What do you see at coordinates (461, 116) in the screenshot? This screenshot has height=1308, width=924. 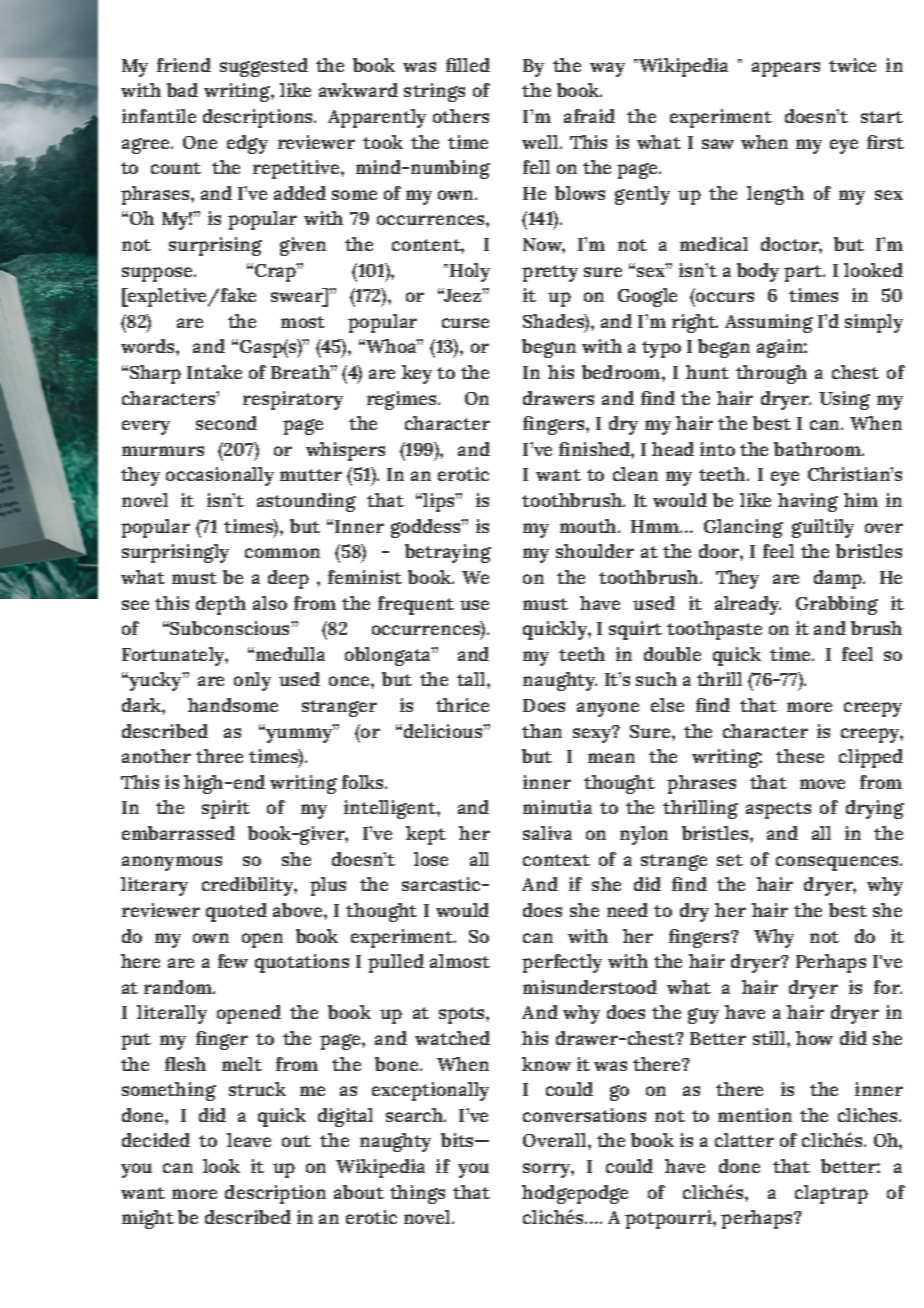 I see `others` at bounding box center [461, 116].
